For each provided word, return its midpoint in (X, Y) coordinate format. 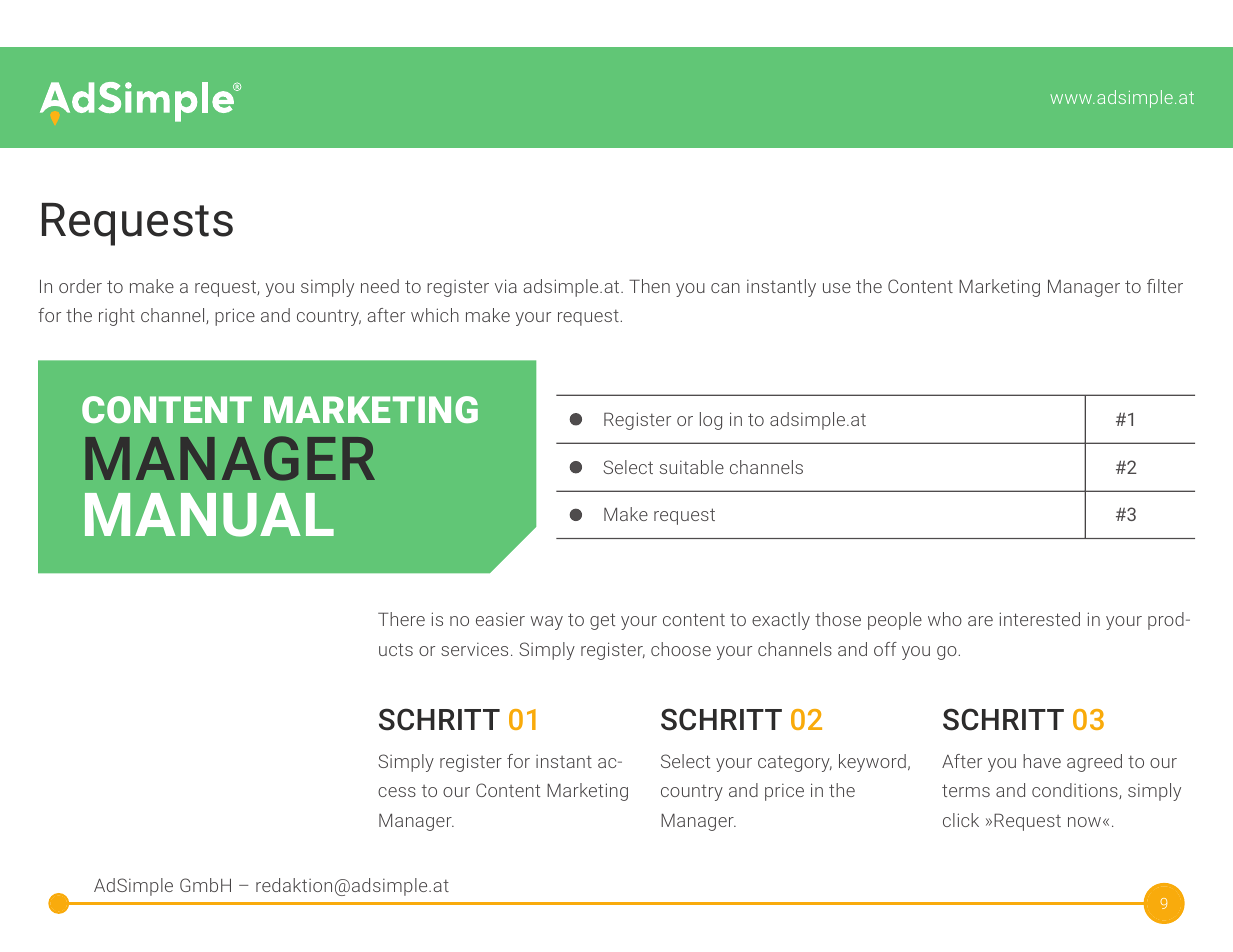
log (711, 421)
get (602, 621)
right (117, 317)
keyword (872, 763)
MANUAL (209, 515)
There (401, 619)
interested (1040, 619)
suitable (692, 467)
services (474, 649)
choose (681, 649)
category (795, 763)
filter (1165, 286)
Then (649, 286)
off (885, 649)
